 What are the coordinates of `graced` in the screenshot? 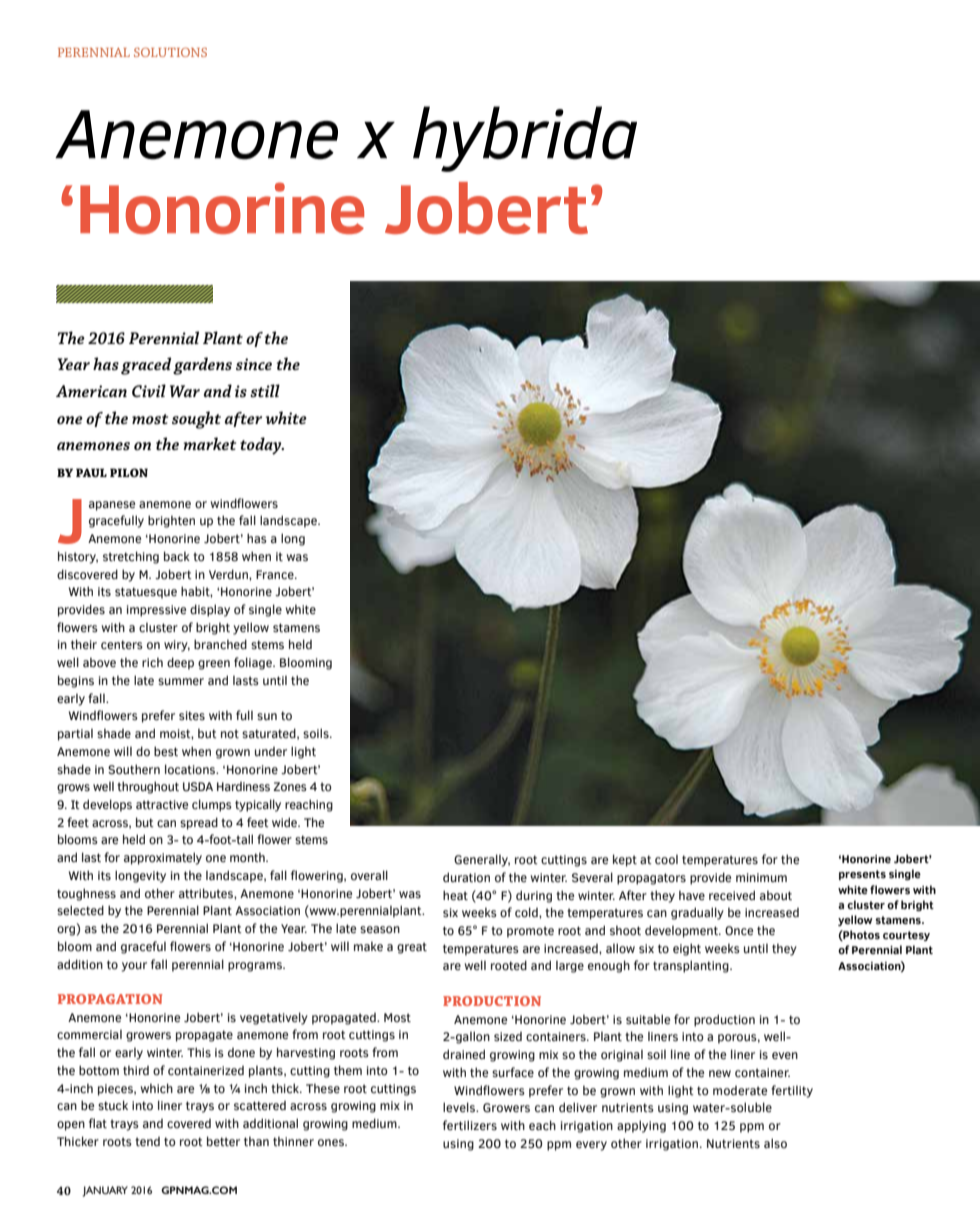 It's located at (146, 366).
